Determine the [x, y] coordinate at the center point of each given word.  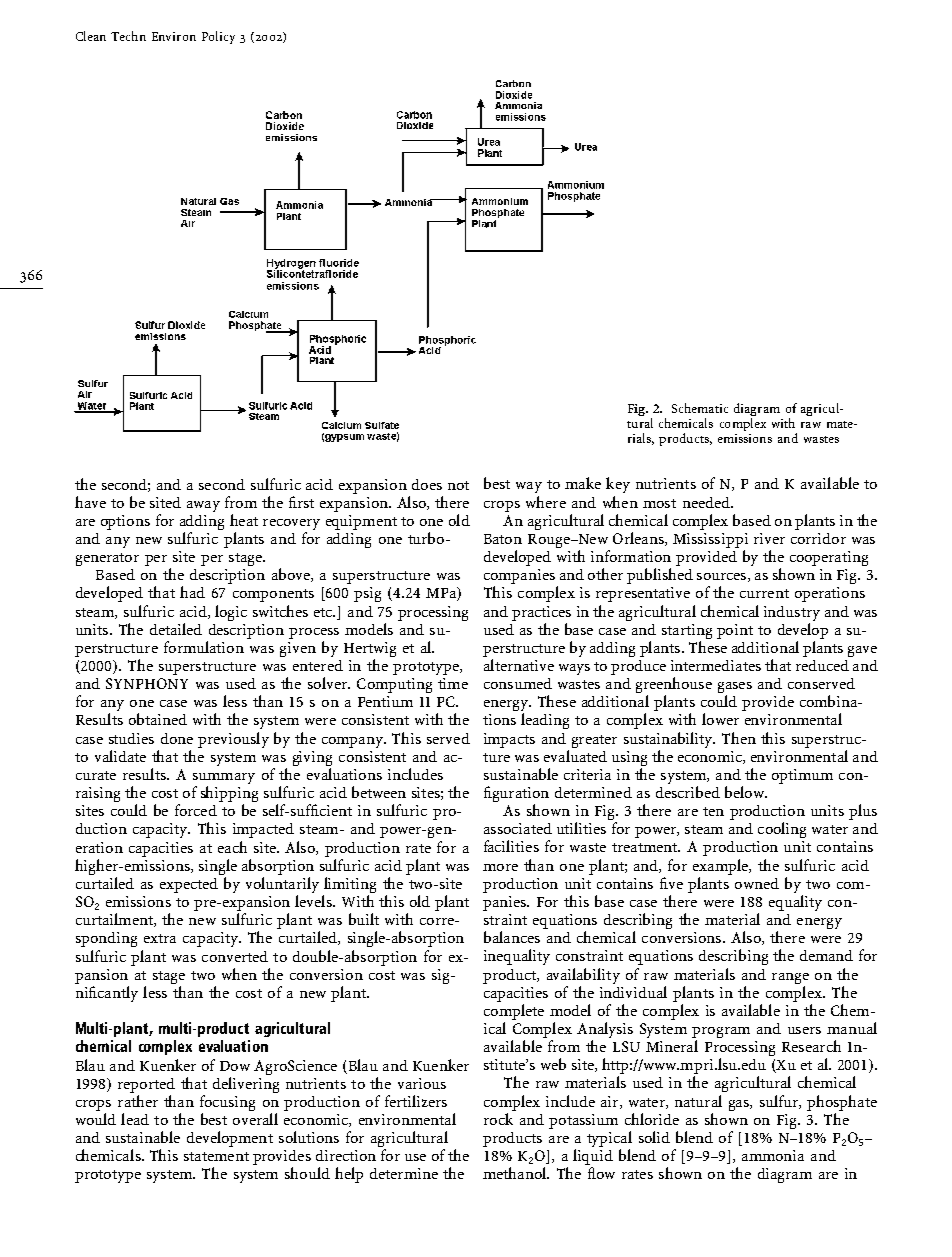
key [618, 485]
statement [216, 1156]
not [458, 485]
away [203, 506]
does [427, 484]
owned [757, 883]
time [453, 683]
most [659, 503]
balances [512, 937]
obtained [158, 719]
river [769, 538]
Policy [218, 37]
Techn [128, 36]
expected [189, 885]
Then [739, 738]
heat [244, 520]
